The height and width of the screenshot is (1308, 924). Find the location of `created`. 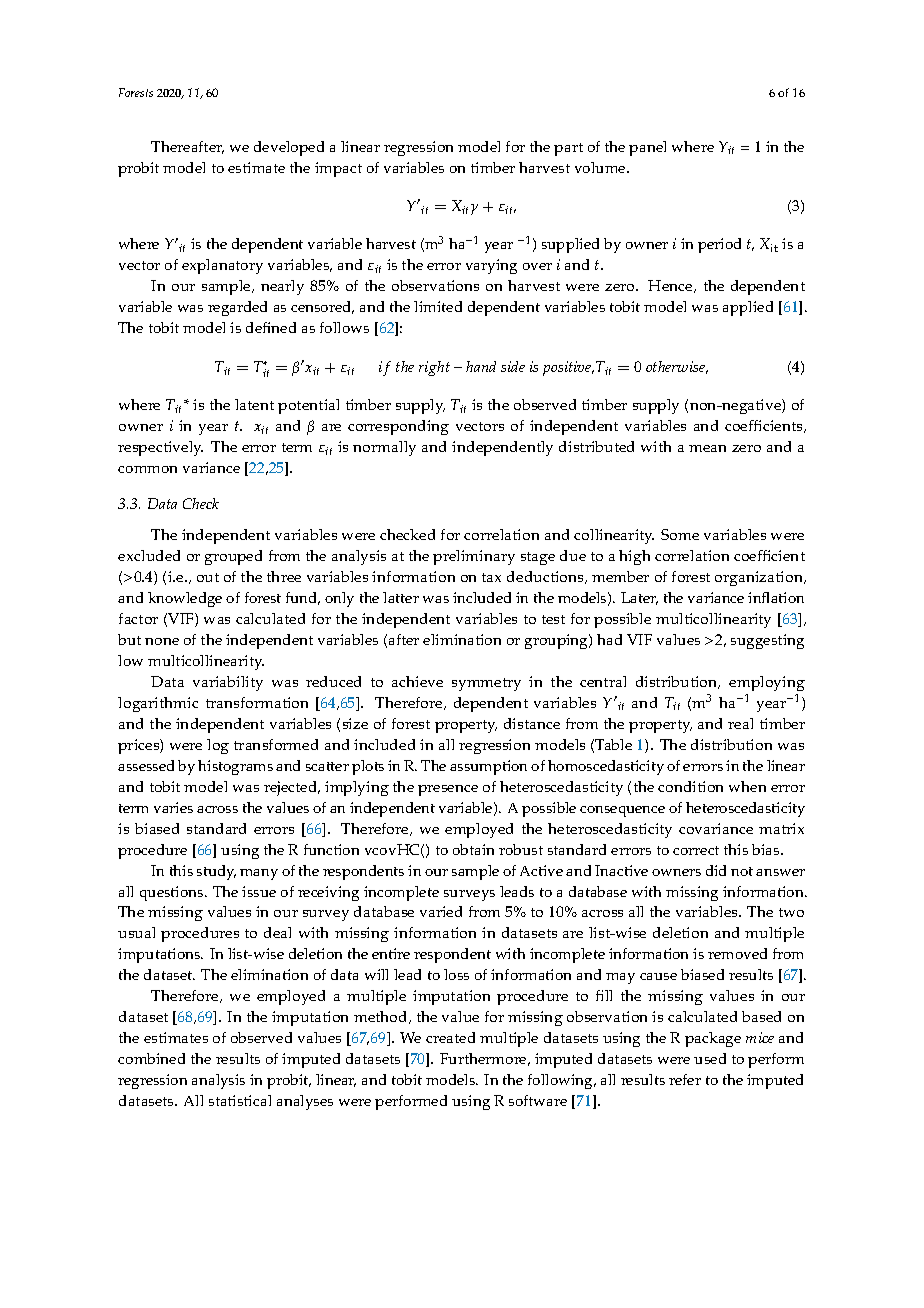

created is located at coordinates (450, 1037).
